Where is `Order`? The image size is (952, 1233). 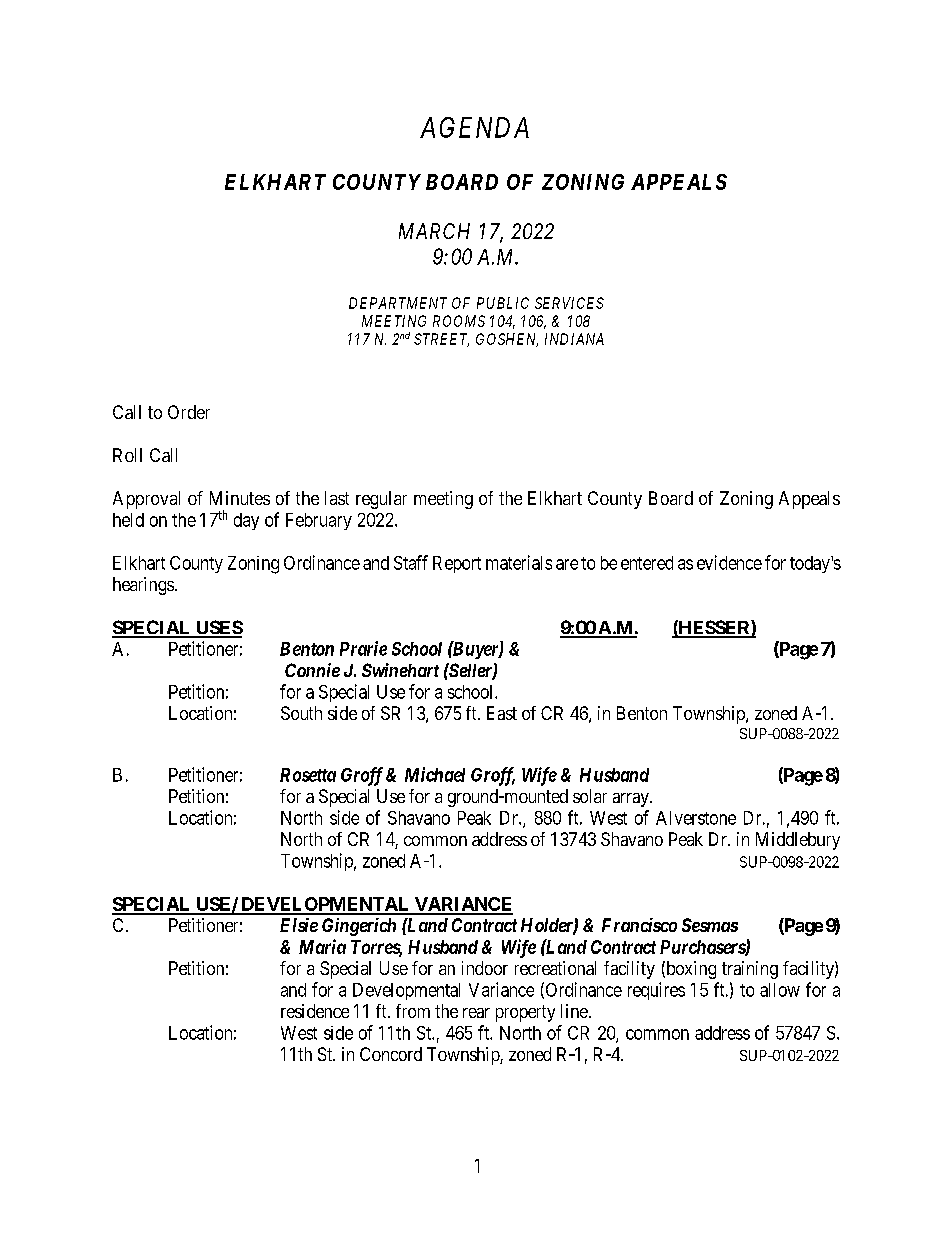
Order is located at coordinates (189, 412).
